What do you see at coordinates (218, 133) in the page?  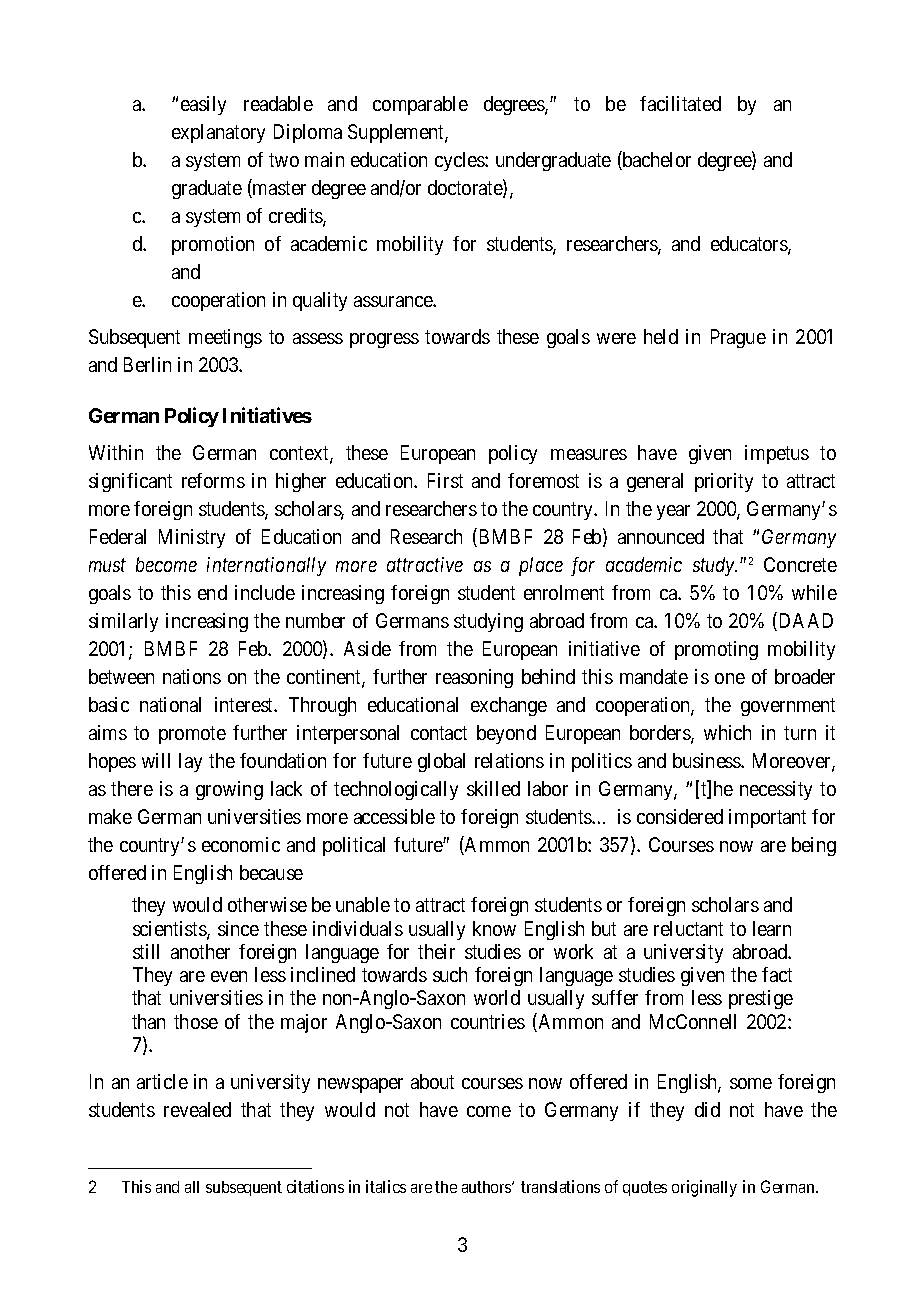 I see `explanatory` at bounding box center [218, 133].
